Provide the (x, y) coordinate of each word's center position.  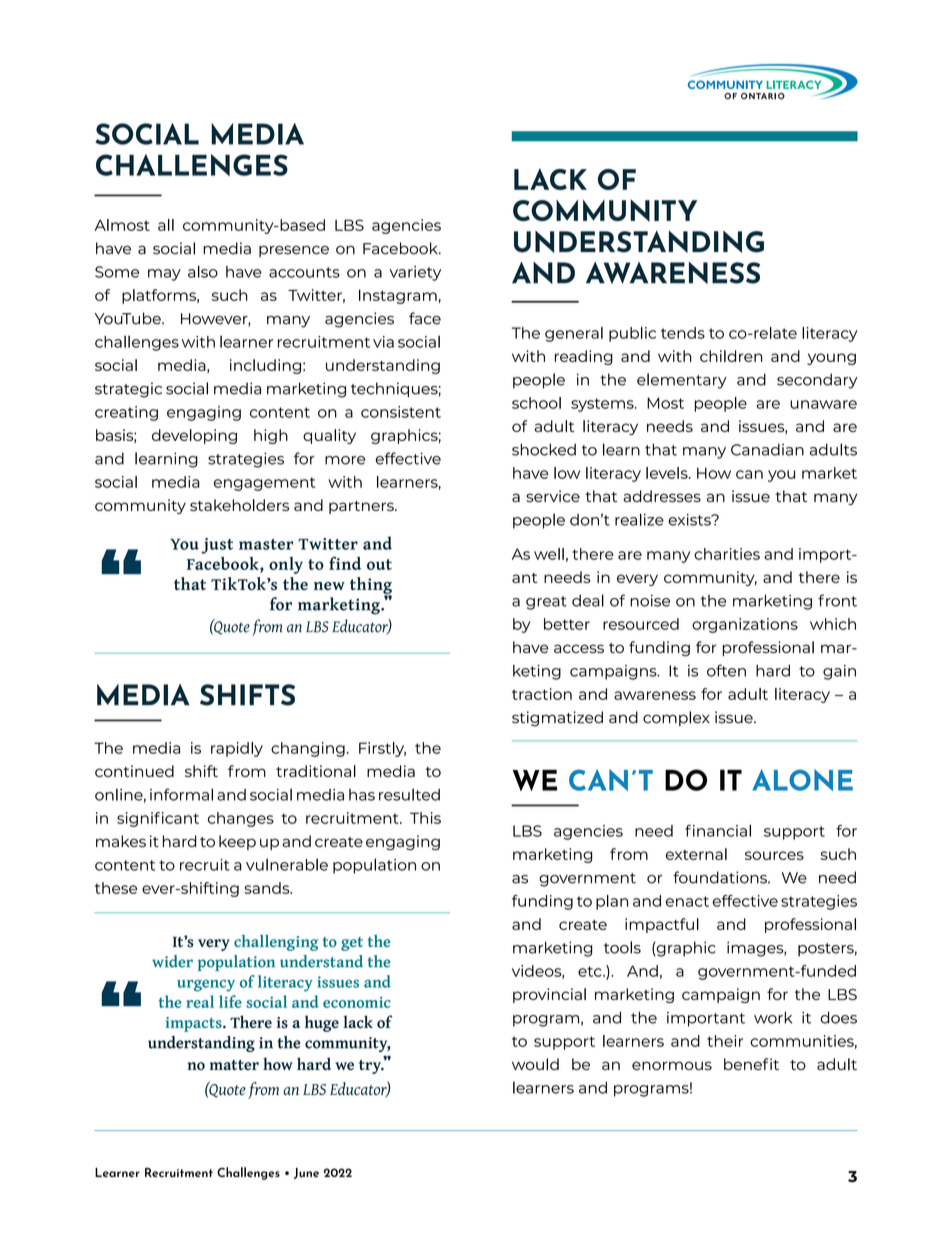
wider (172, 961)
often (726, 670)
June (306, 1173)
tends (683, 333)
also (203, 271)
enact (687, 901)
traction (542, 694)
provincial (549, 995)
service (553, 496)
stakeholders (239, 505)
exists (690, 520)
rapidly (237, 749)
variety (415, 273)
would (535, 1064)
